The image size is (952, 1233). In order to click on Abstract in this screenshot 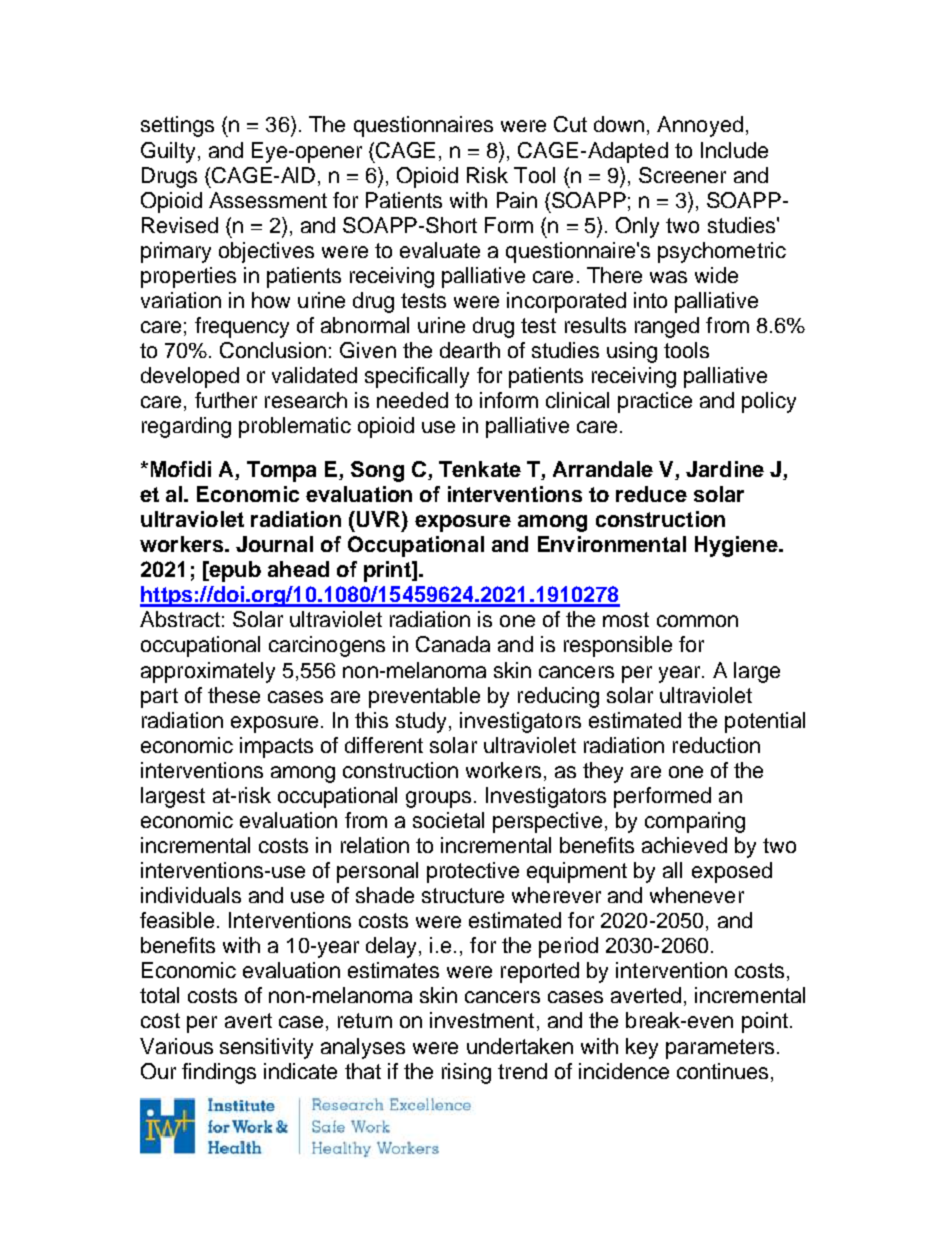, I will do `click(180, 619)`.
